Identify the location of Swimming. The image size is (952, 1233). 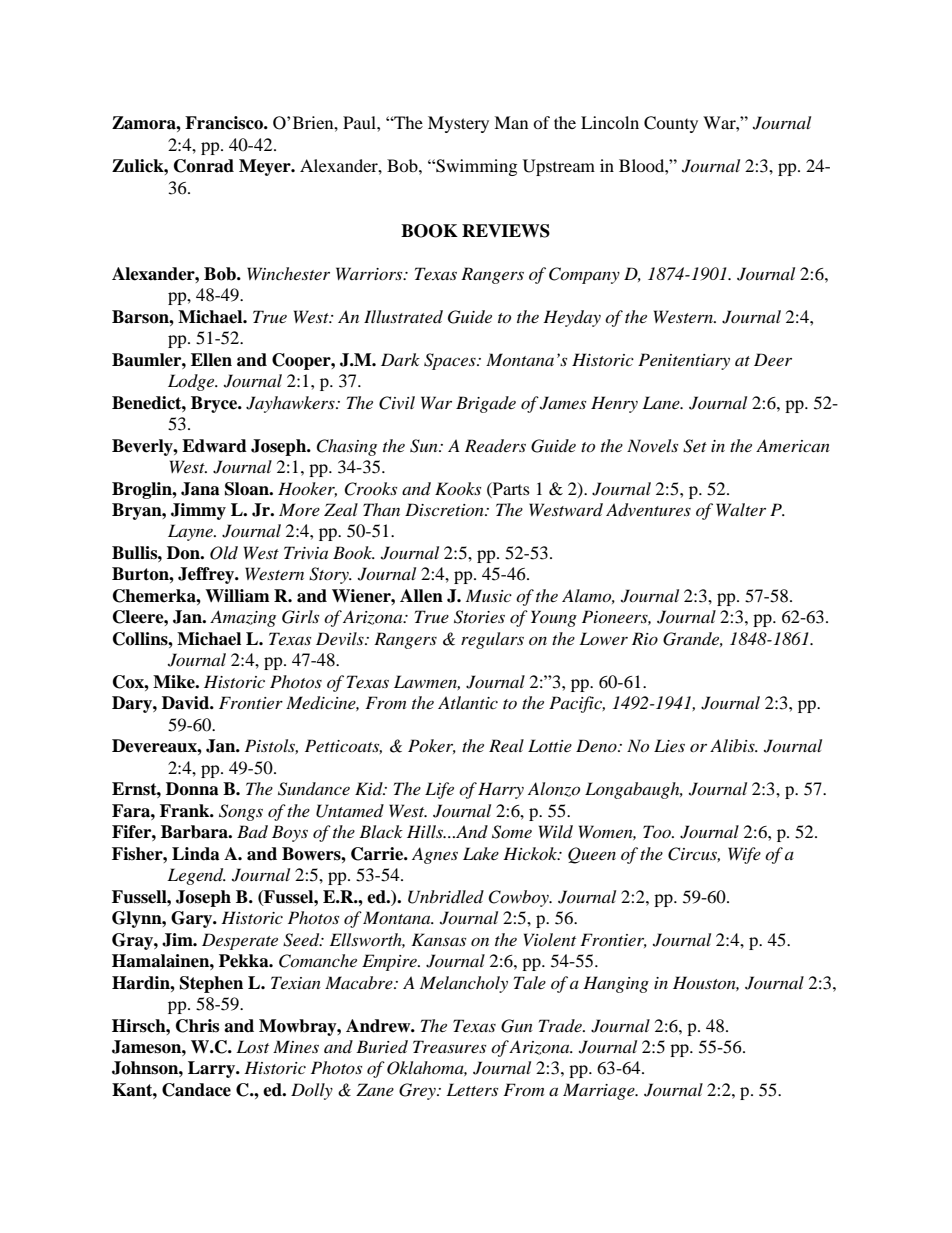
(475, 167).
